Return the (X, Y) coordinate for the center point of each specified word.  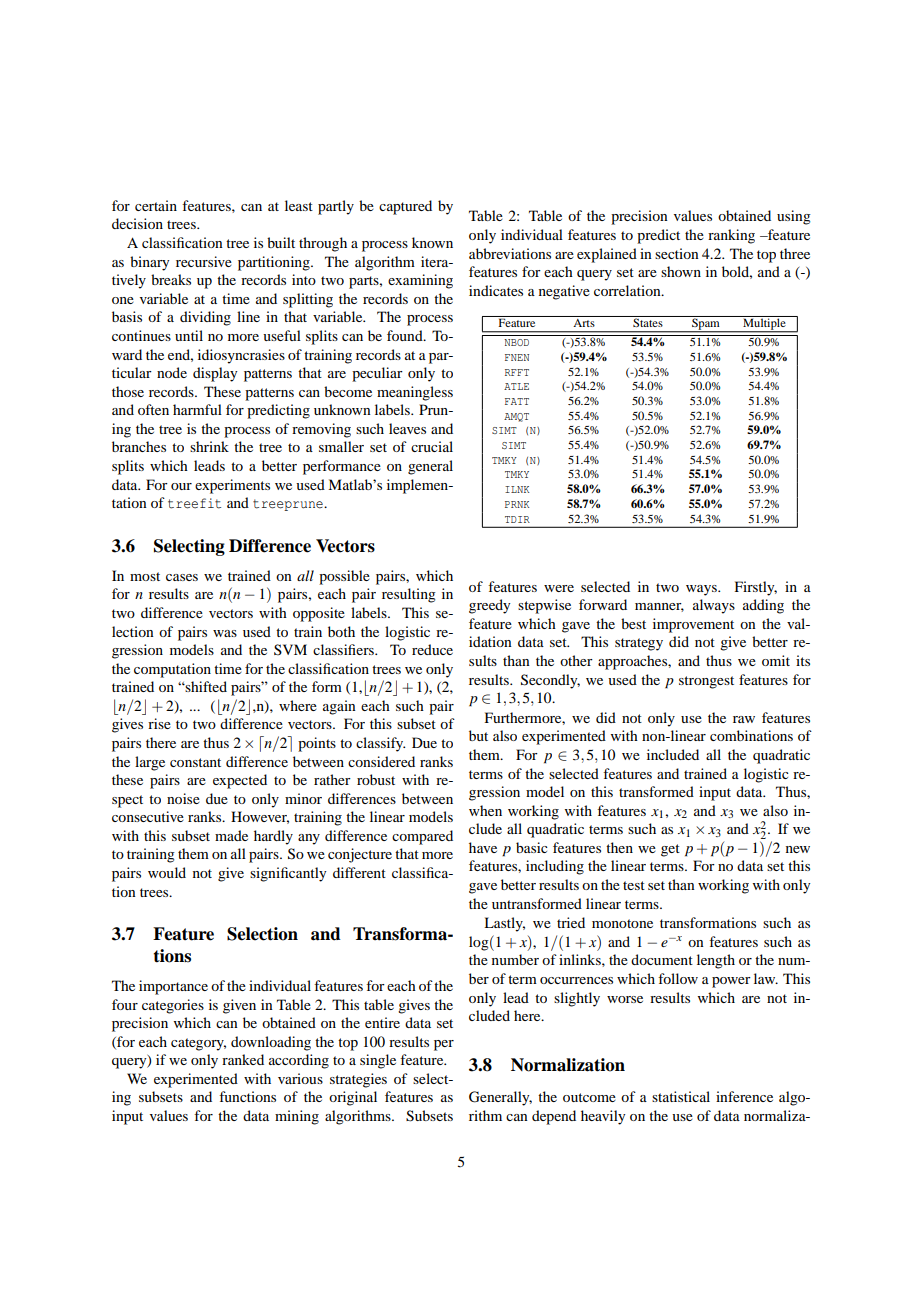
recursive (204, 261)
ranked (243, 1059)
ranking (731, 236)
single (378, 1061)
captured (405, 207)
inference (744, 1096)
